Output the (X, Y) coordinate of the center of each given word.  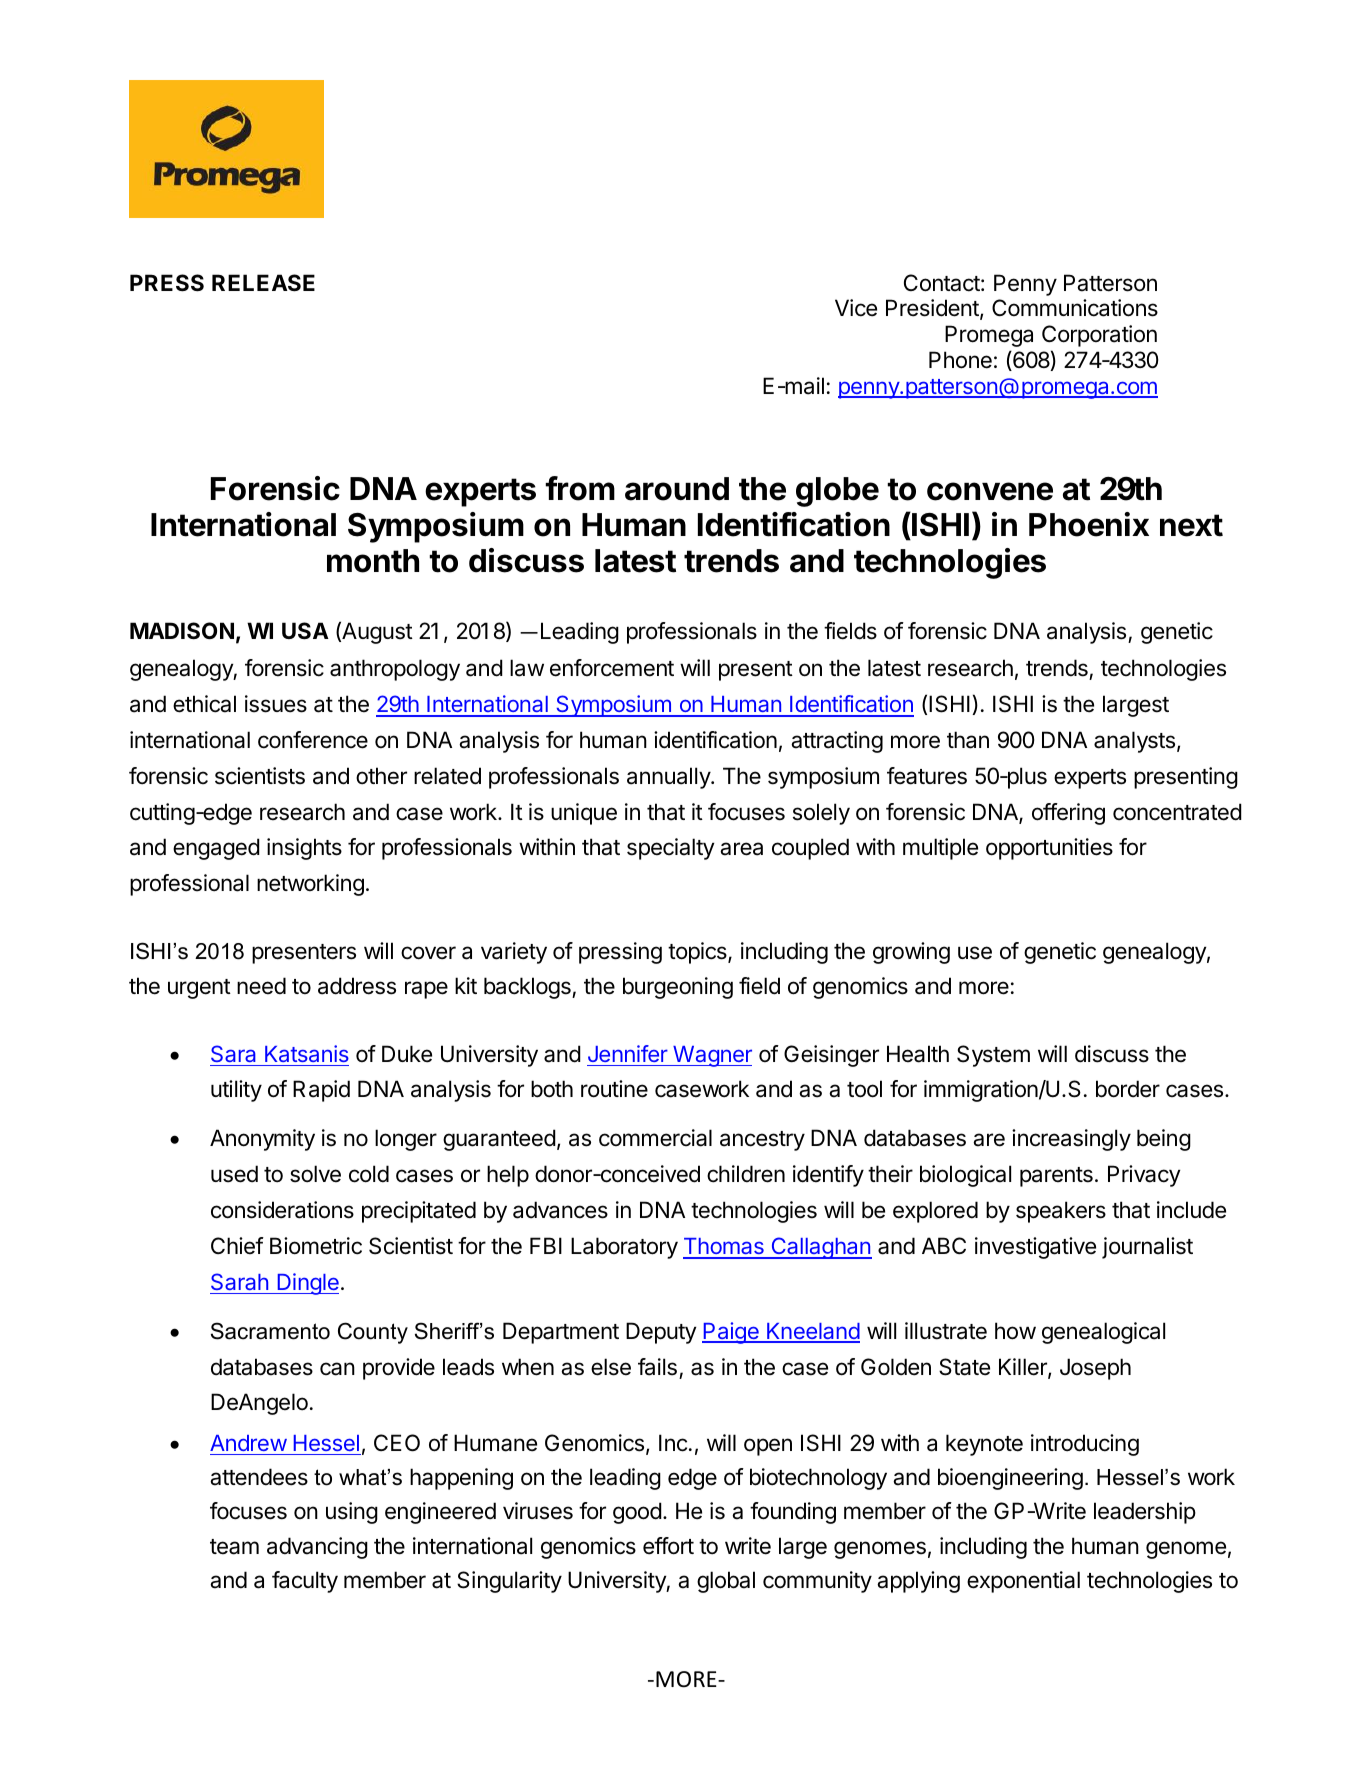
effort (668, 1546)
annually (669, 778)
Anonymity (262, 1140)
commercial (655, 1138)
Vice (856, 308)
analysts (1134, 742)
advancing (317, 1548)
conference (313, 740)
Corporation (1099, 336)
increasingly (1071, 1140)
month (373, 561)
